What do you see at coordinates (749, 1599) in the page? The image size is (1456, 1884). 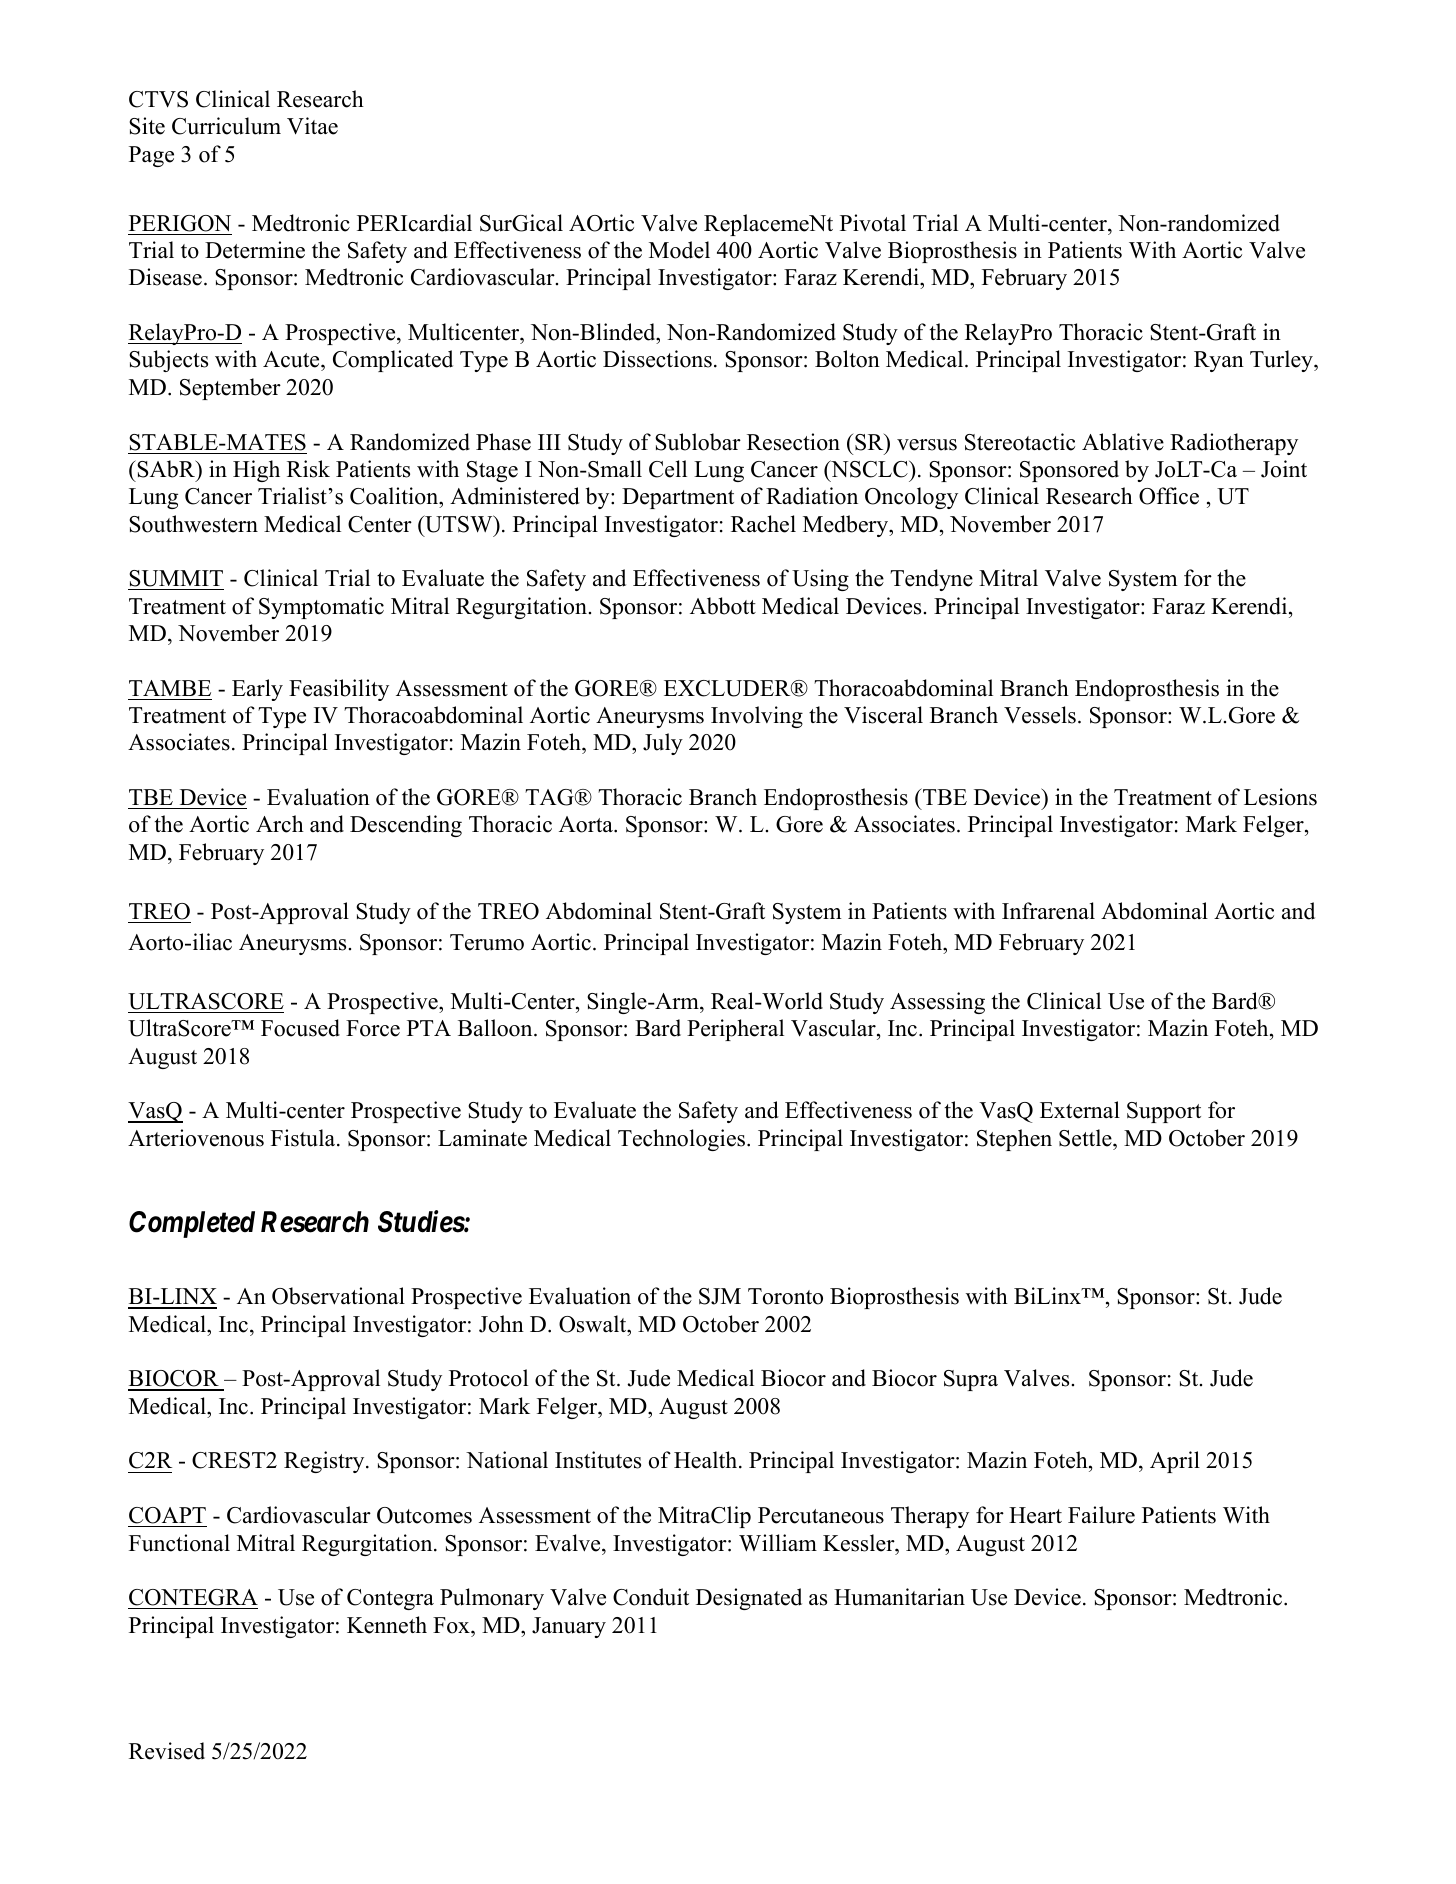 I see `Designated` at bounding box center [749, 1599].
